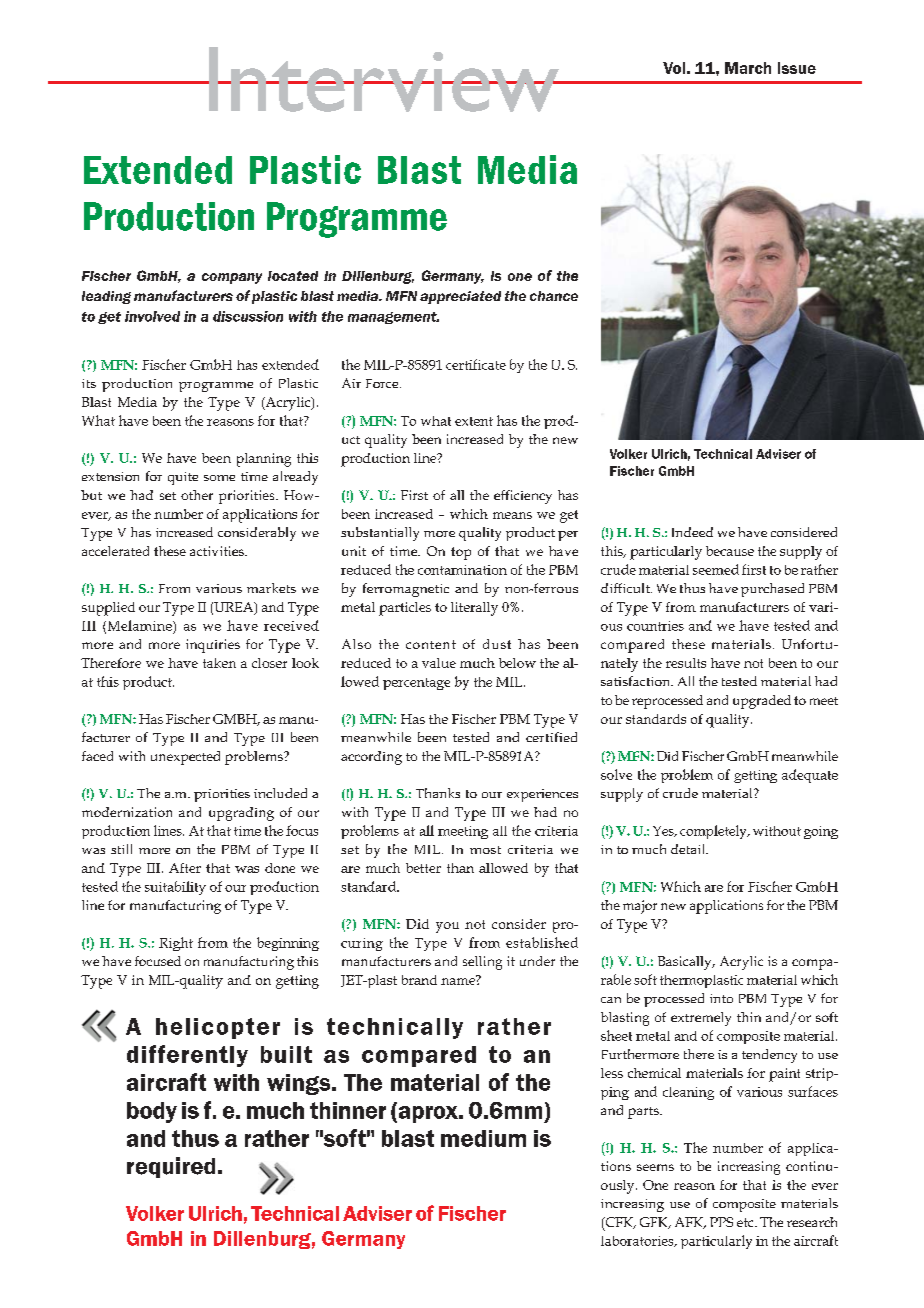 The image size is (924, 1308). Describe the element at coordinates (483, 1138) in the page. I see `medium` at that location.
